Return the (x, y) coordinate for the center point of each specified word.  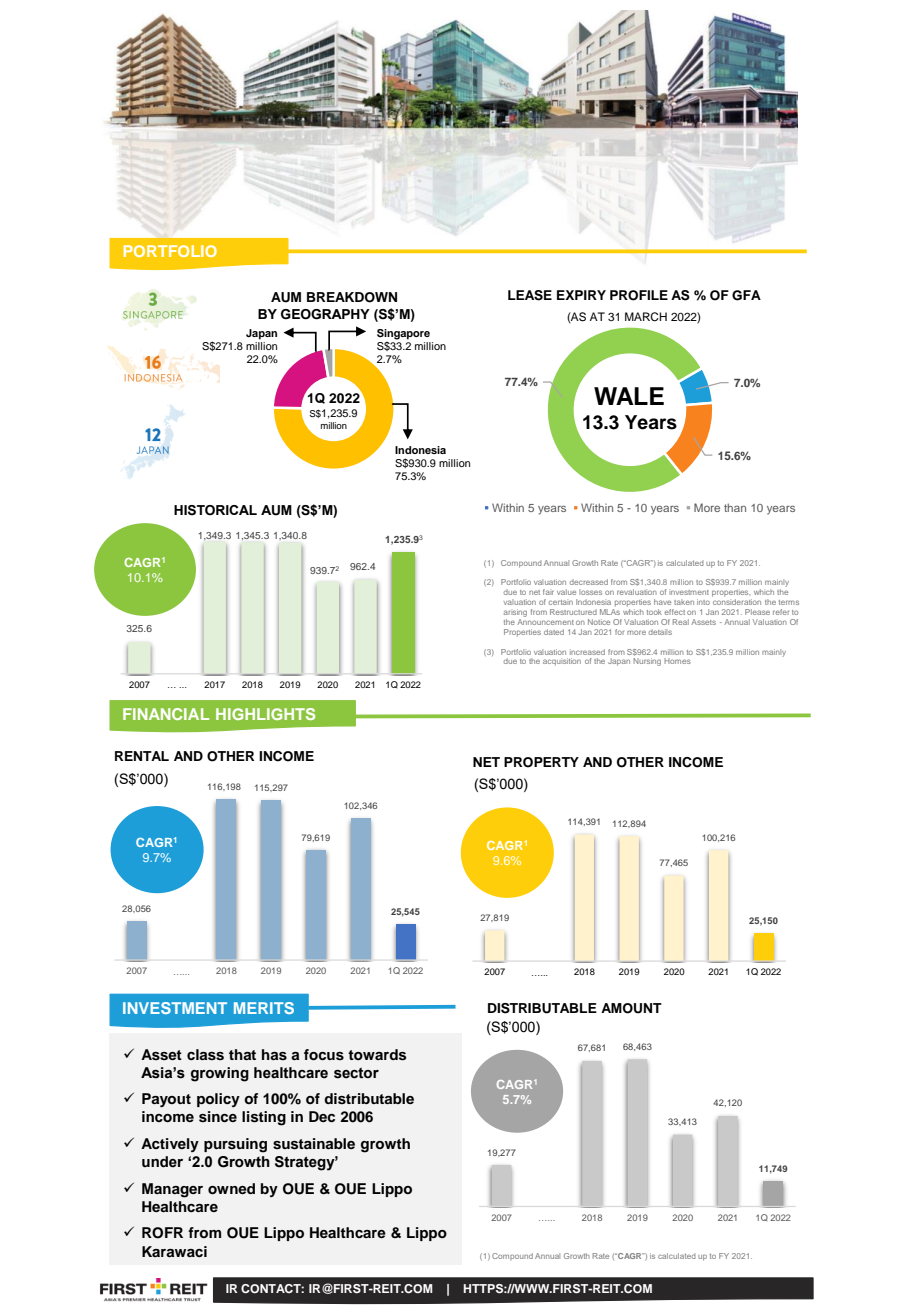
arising (515, 613)
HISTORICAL (215, 510)
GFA (746, 295)
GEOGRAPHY (325, 314)
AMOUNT (631, 1008)
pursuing (235, 1145)
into (703, 602)
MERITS (264, 1008)
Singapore (403, 334)
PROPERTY (541, 762)
